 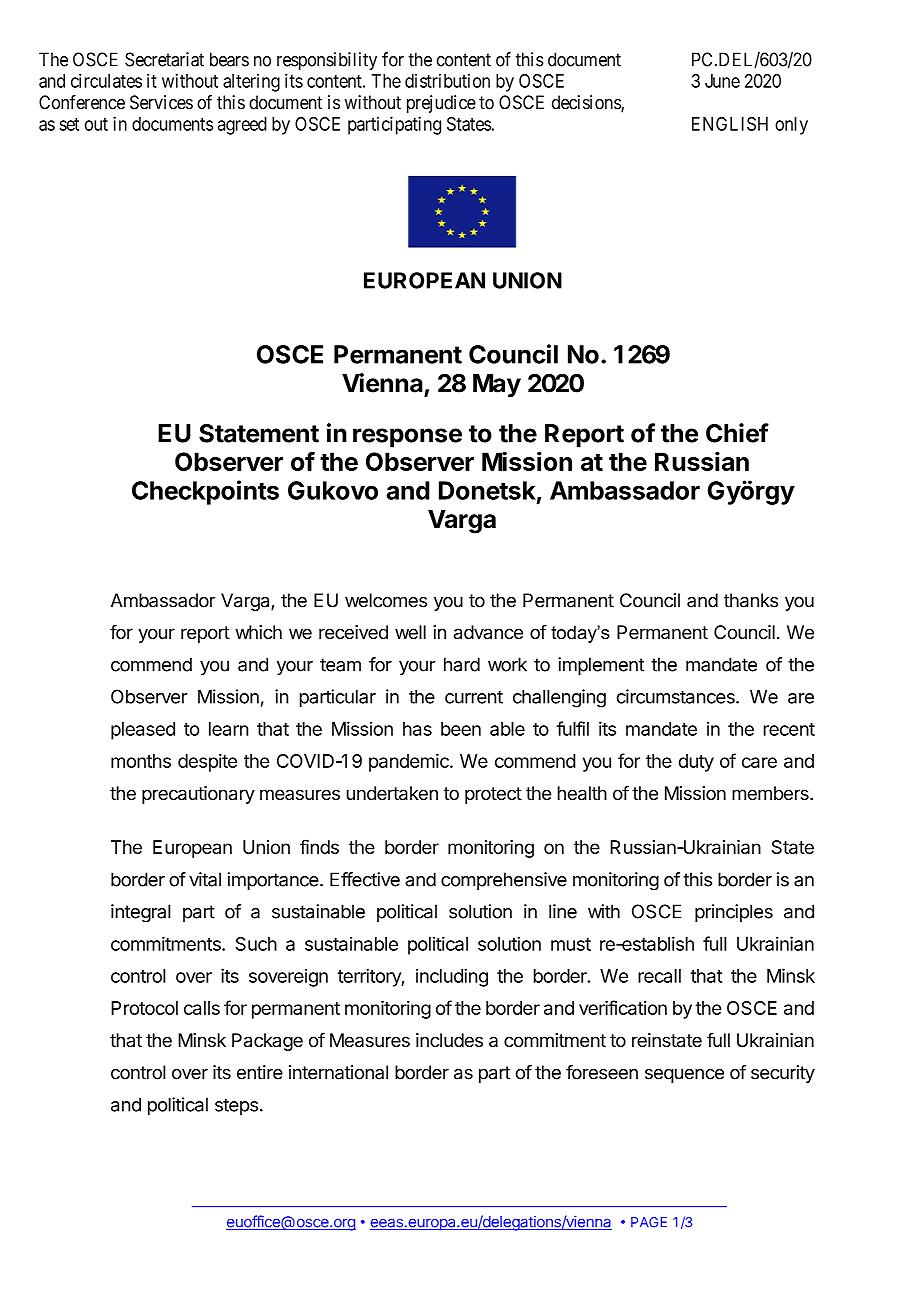 What do you see at coordinates (441, 104) in the screenshot?
I see `prejudice` at bounding box center [441, 104].
